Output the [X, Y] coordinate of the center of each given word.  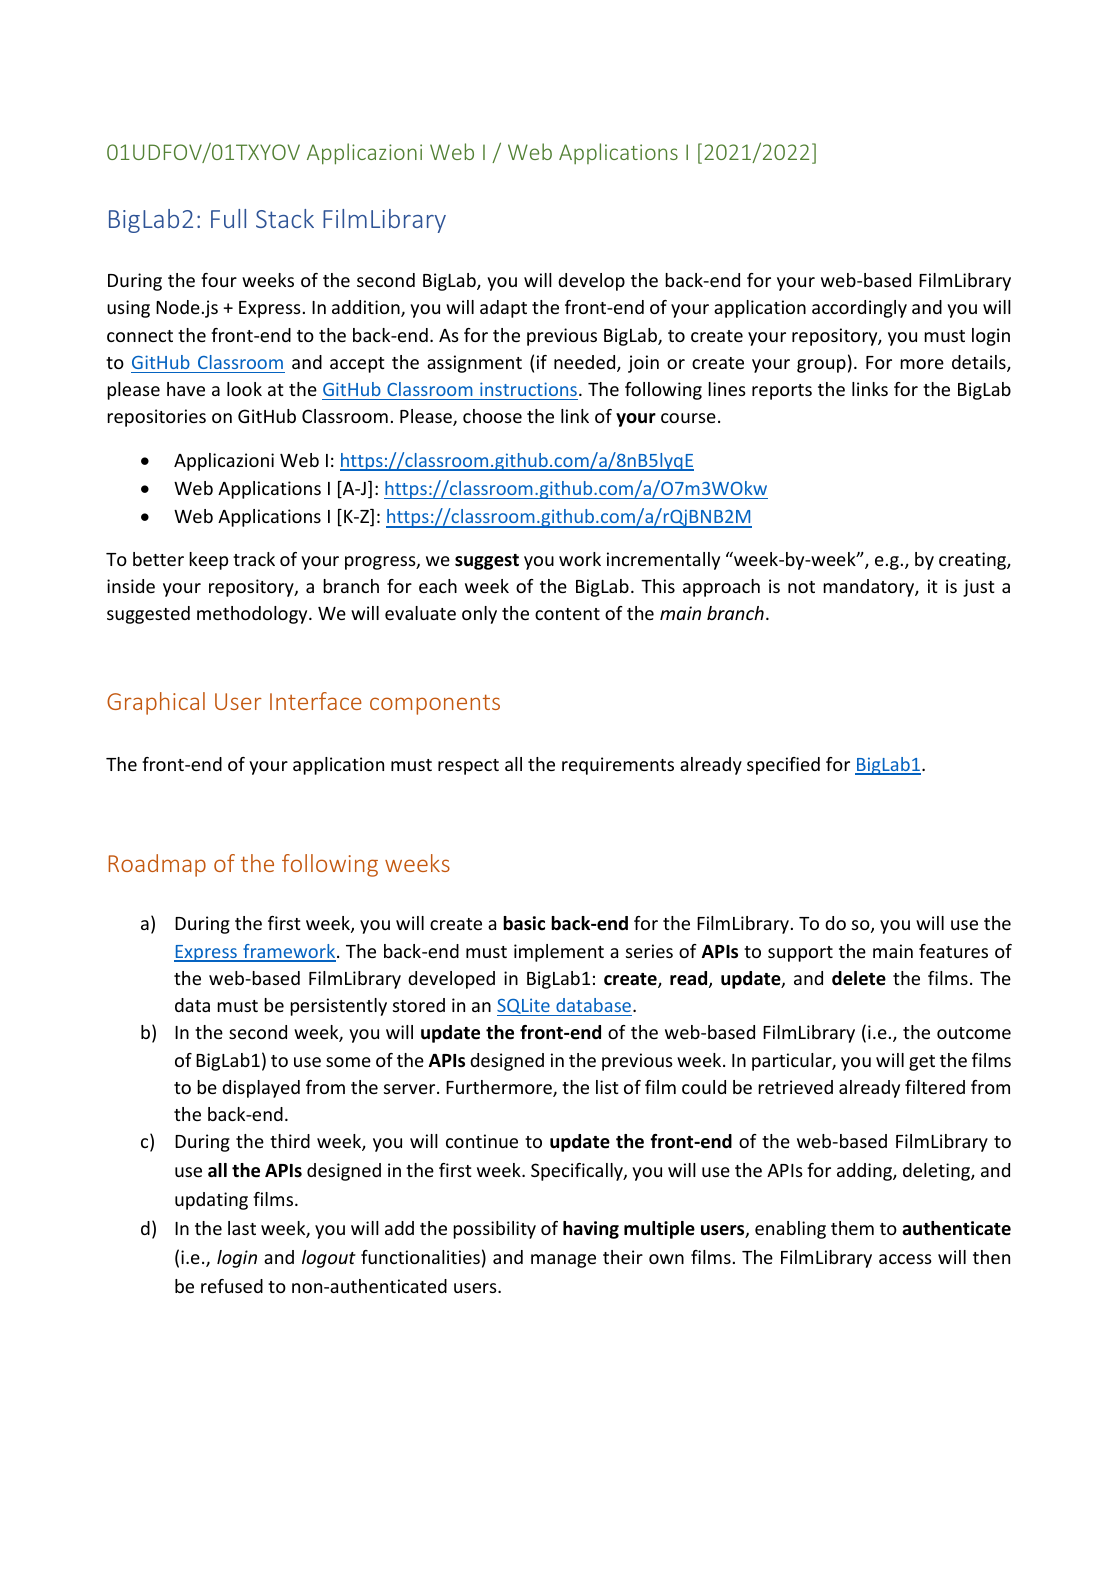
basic [524, 923]
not [801, 587]
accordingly [859, 309]
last [242, 1228]
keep [208, 561]
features [953, 951]
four [219, 280]
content [567, 614]
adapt [503, 309]
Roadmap [157, 865]
